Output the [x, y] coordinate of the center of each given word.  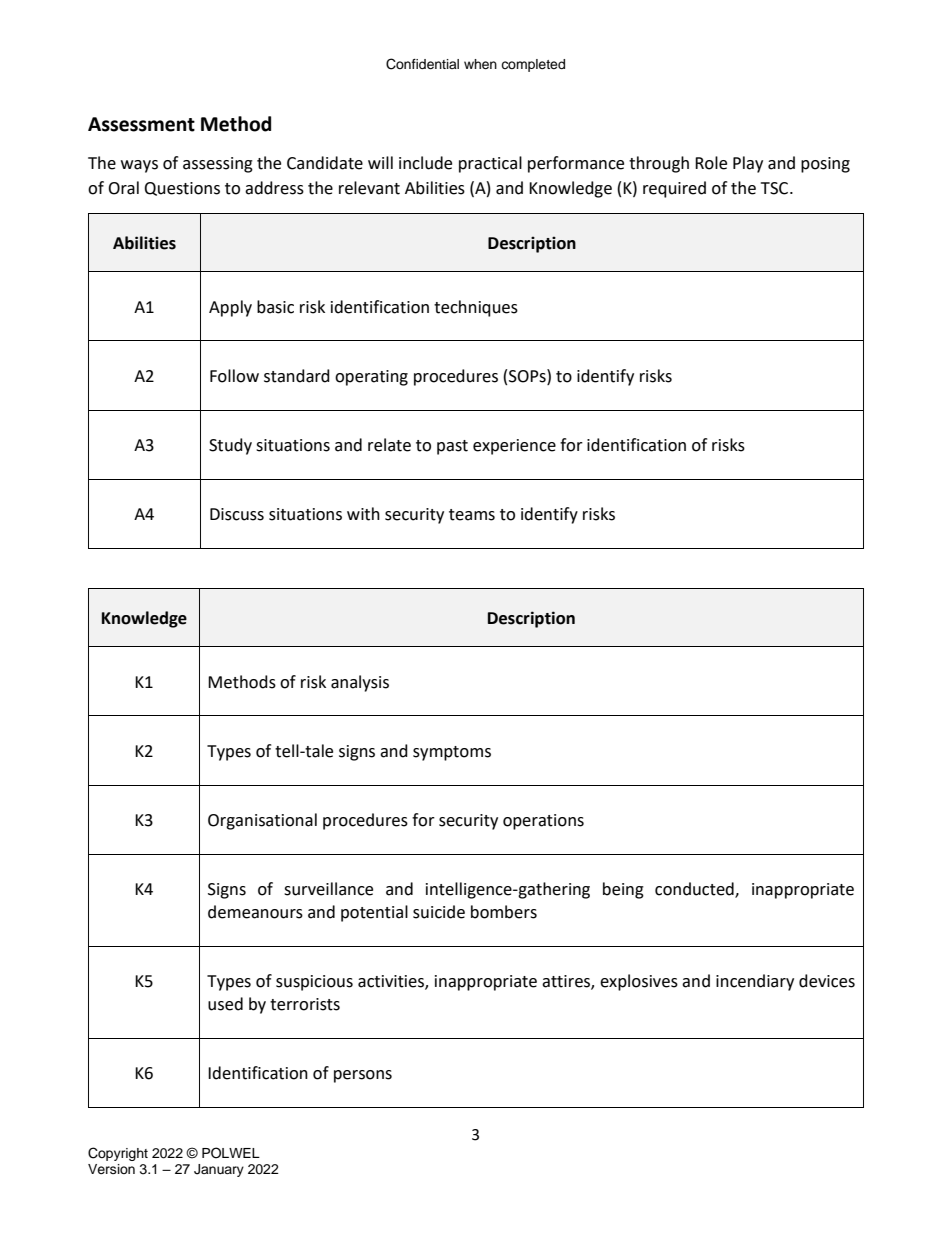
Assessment [141, 124]
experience [514, 447]
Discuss [237, 514]
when [480, 64]
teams [472, 515]
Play [748, 164]
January [219, 1170]
